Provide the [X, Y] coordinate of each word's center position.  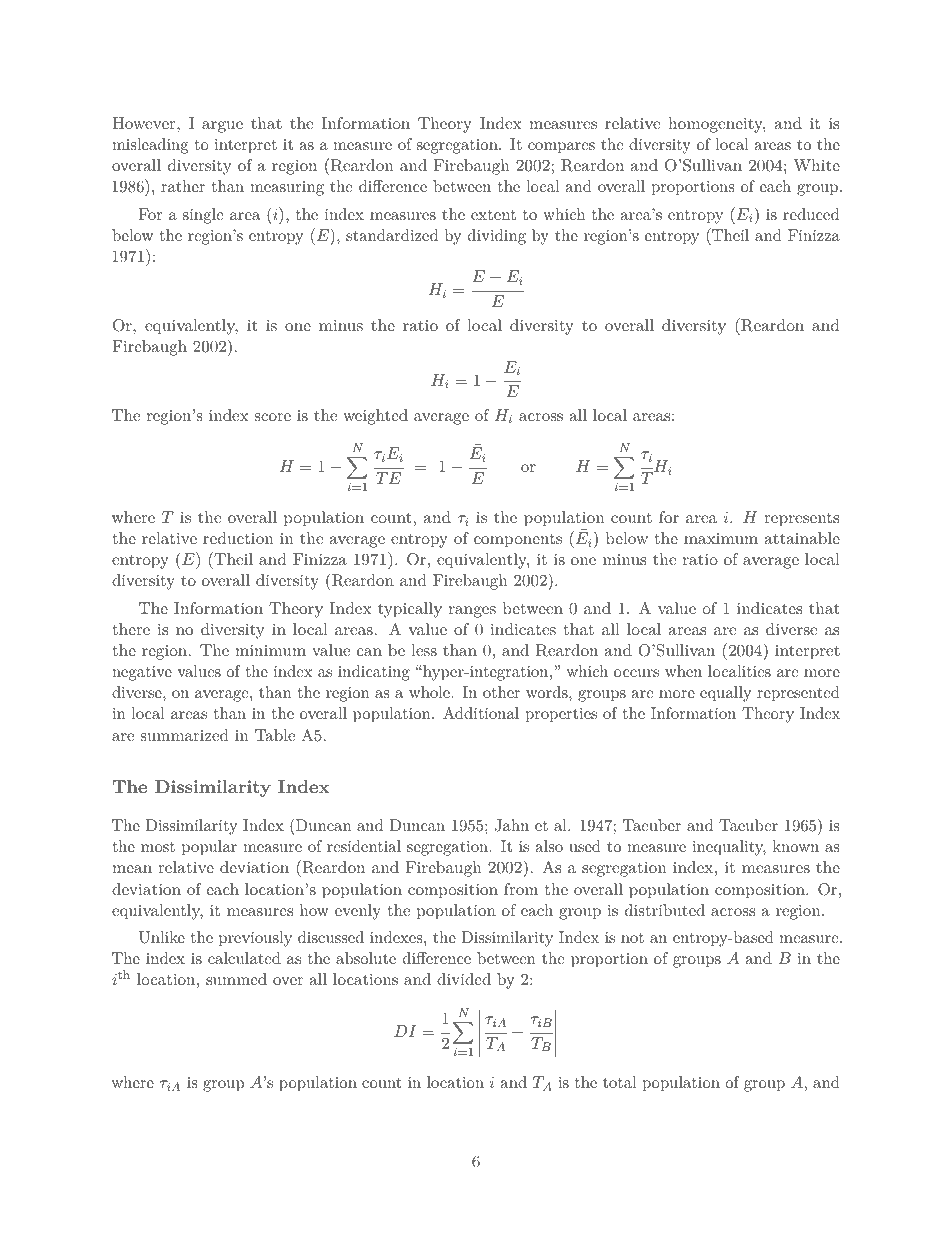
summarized [185, 735]
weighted [375, 417]
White [816, 165]
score [273, 417]
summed [236, 979]
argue [222, 127]
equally [725, 694]
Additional [481, 713]
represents [801, 520]
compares [561, 148]
